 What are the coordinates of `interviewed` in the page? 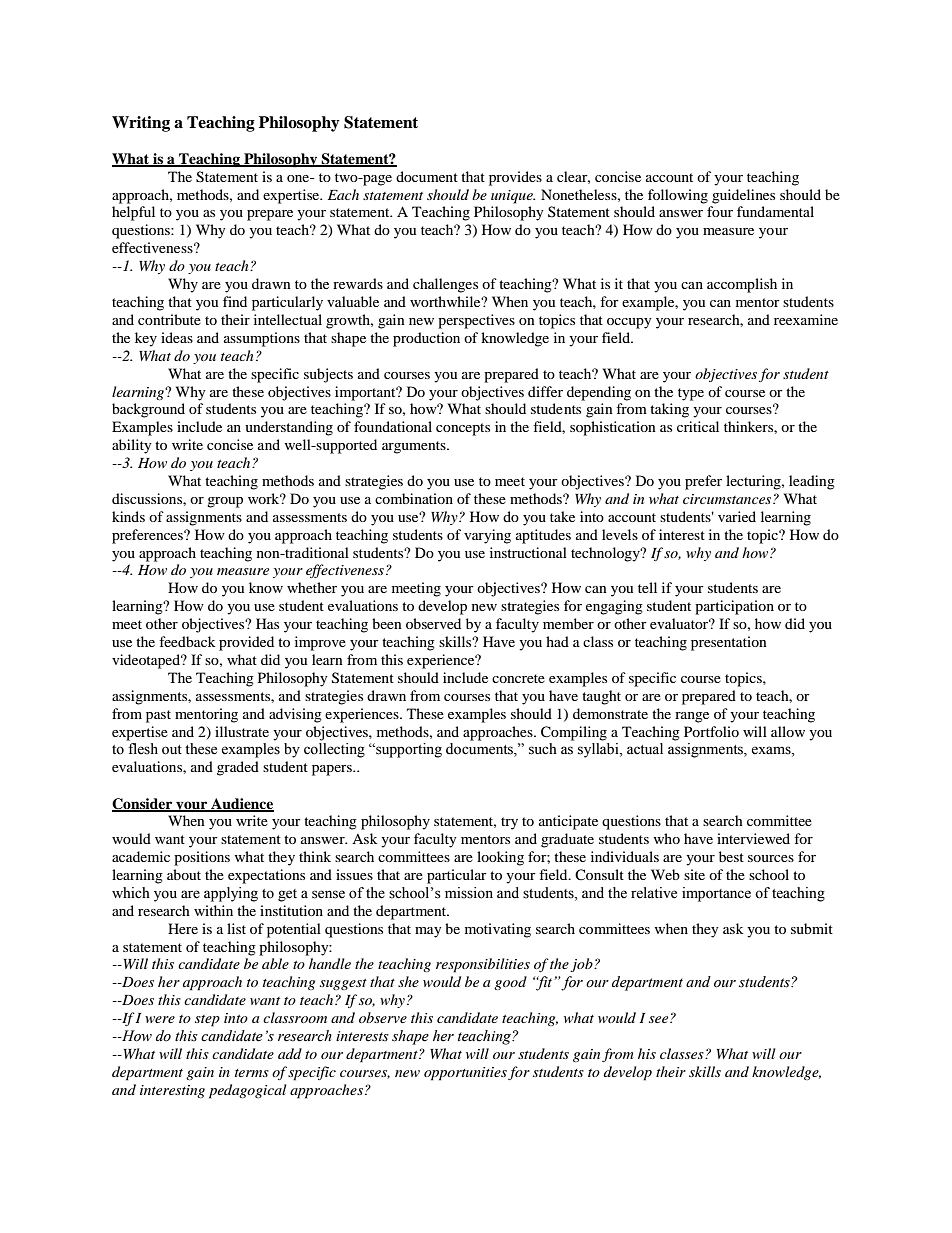 It's located at (753, 838).
